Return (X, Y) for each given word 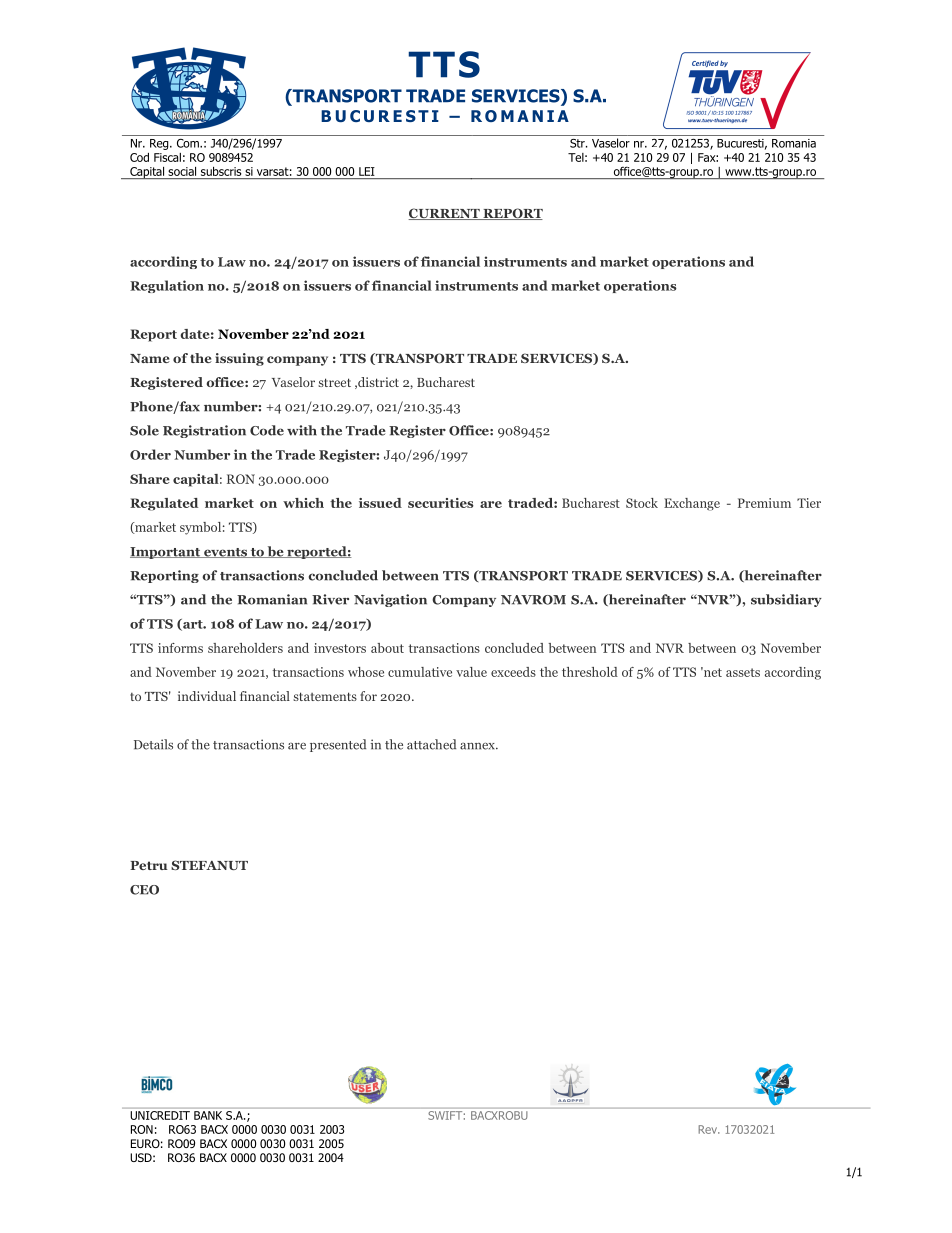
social (182, 171)
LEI (367, 171)
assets (743, 672)
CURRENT (445, 214)
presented (338, 745)
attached (431, 744)
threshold (590, 672)
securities (441, 503)
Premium (764, 503)
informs (180, 648)
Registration (204, 431)
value (471, 672)
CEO (144, 890)
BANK (208, 1115)
